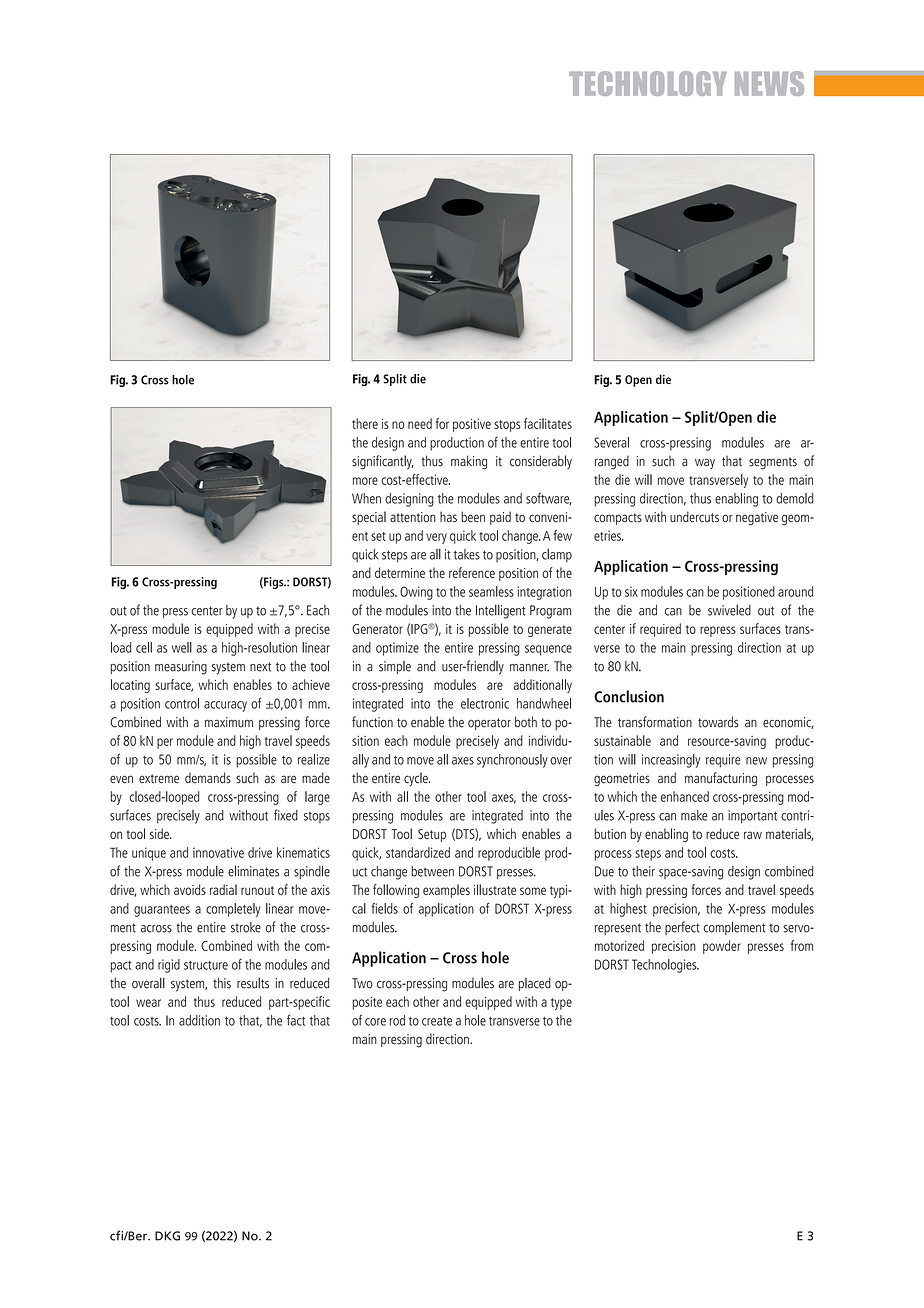  What do you see at coordinates (648, 83) in the screenshot?
I see `TECHNOLOGY` at bounding box center [648, 83].
